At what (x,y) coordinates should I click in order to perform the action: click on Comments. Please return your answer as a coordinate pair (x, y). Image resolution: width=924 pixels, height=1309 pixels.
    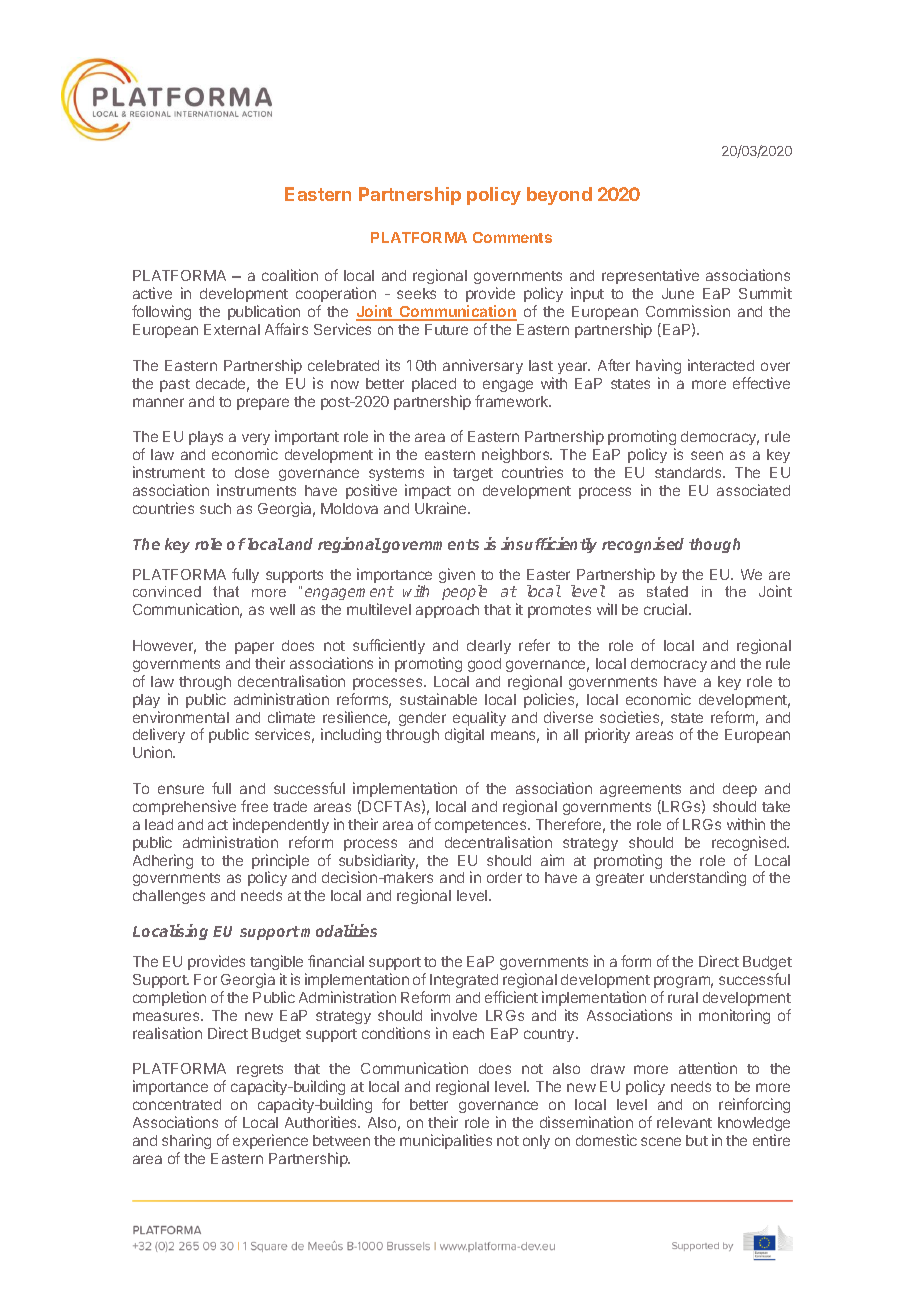
    Looking at the image, I should click on (512, 237).
